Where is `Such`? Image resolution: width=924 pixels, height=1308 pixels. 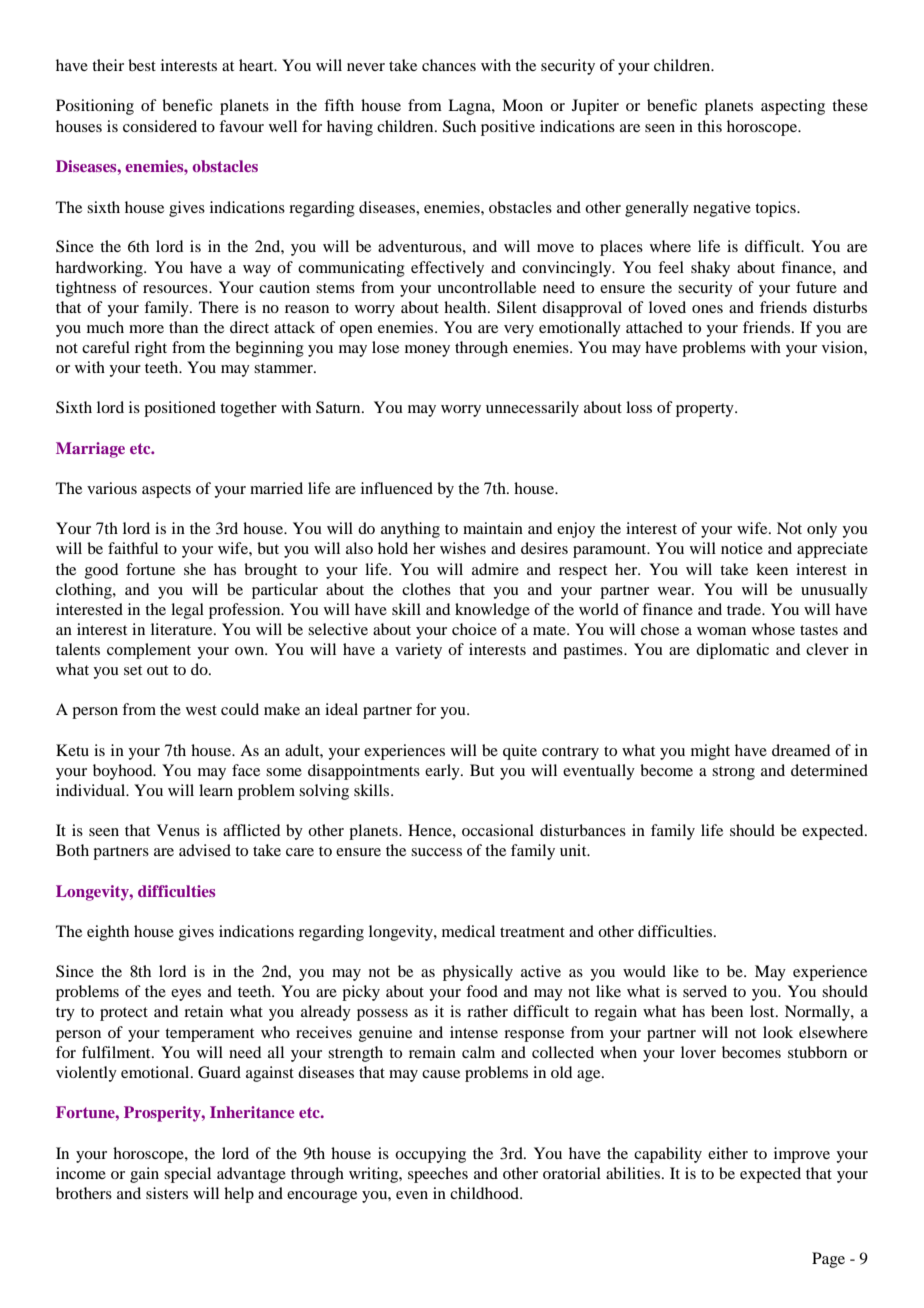 Such is located at coordinates (459, 126).
